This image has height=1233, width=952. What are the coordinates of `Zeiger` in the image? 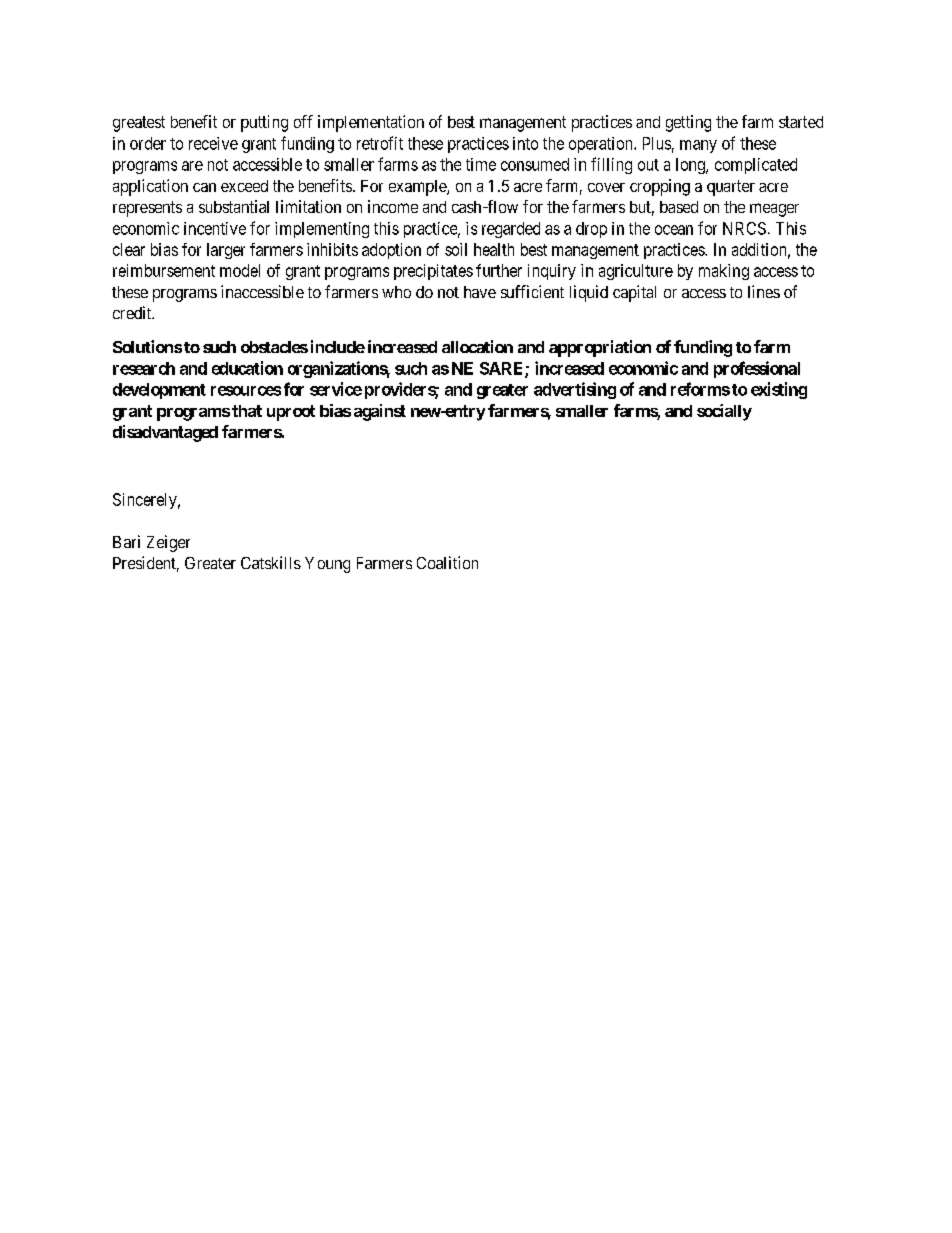 It's located at (168, 543).
